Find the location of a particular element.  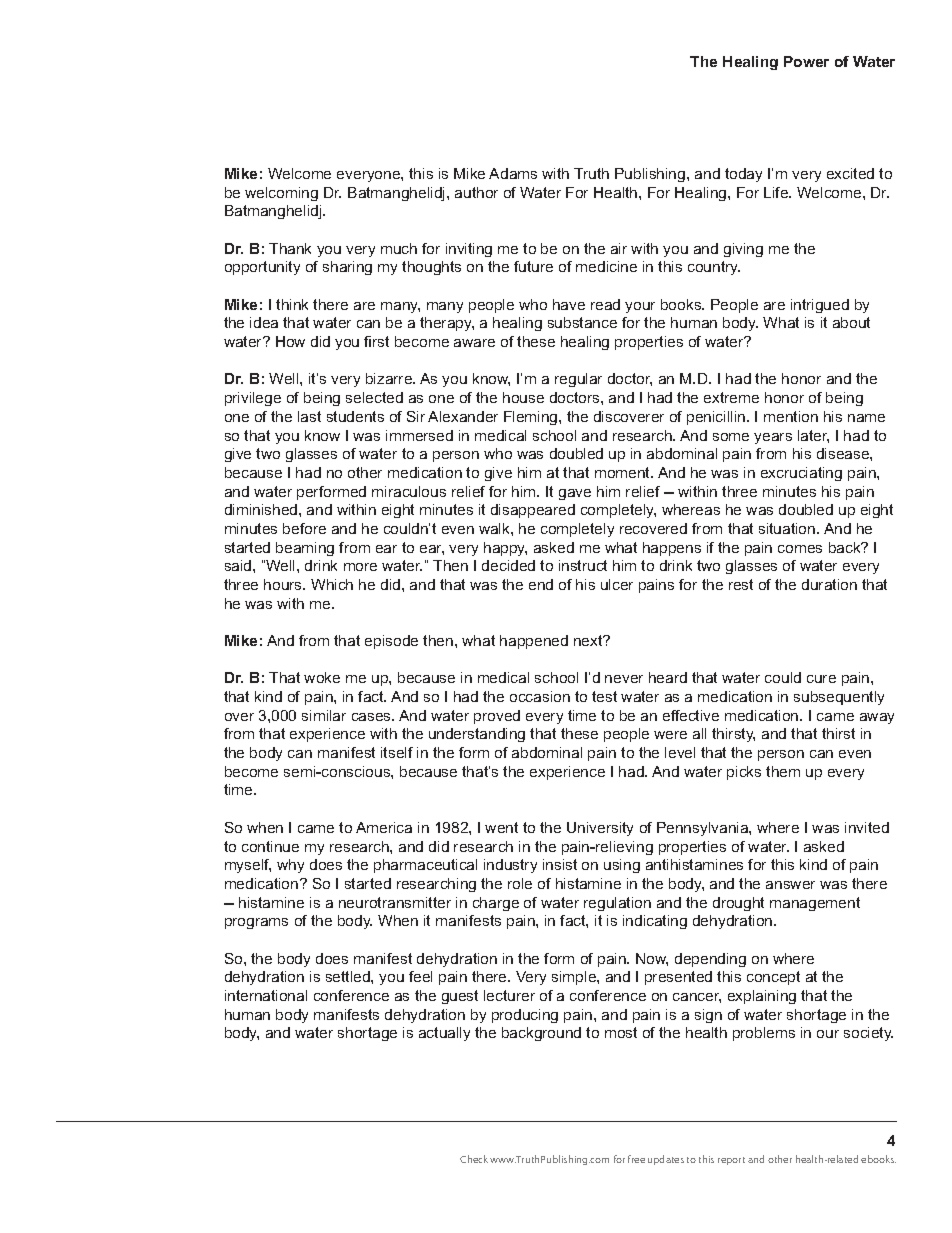

before is located at coordinates (304, 528).
